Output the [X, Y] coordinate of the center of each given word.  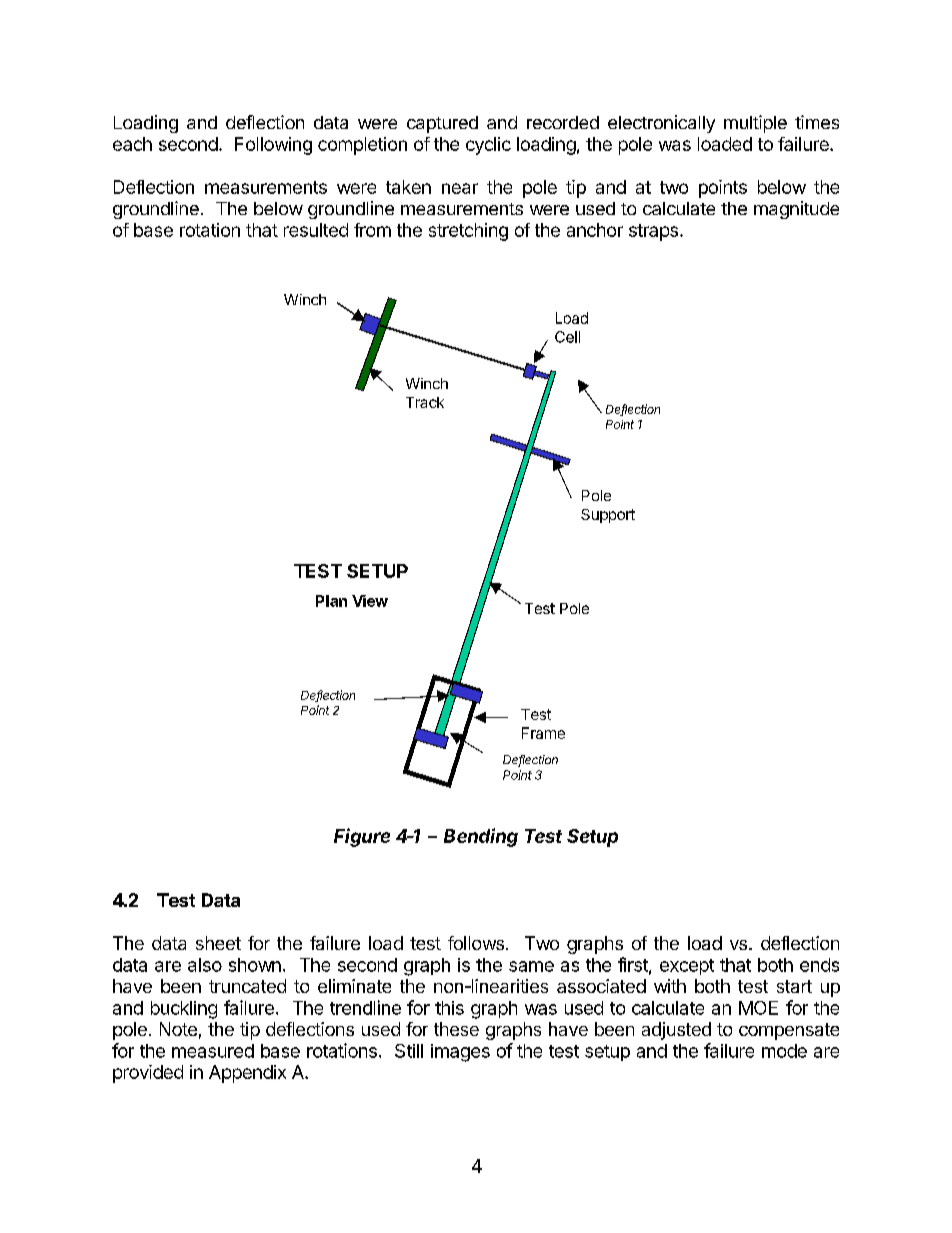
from [372, 230]
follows [476, 943]
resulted [316, 230]
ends [819, 965]
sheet [218, 943]
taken [408, 187]
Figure [362, 837]
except [687, 967]
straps [653, 232]
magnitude [796, 210]
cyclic [488, 146]
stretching [468, 232]
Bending [481, 837]
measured [213, 1051]
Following [273, 146]
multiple [755, 124]
